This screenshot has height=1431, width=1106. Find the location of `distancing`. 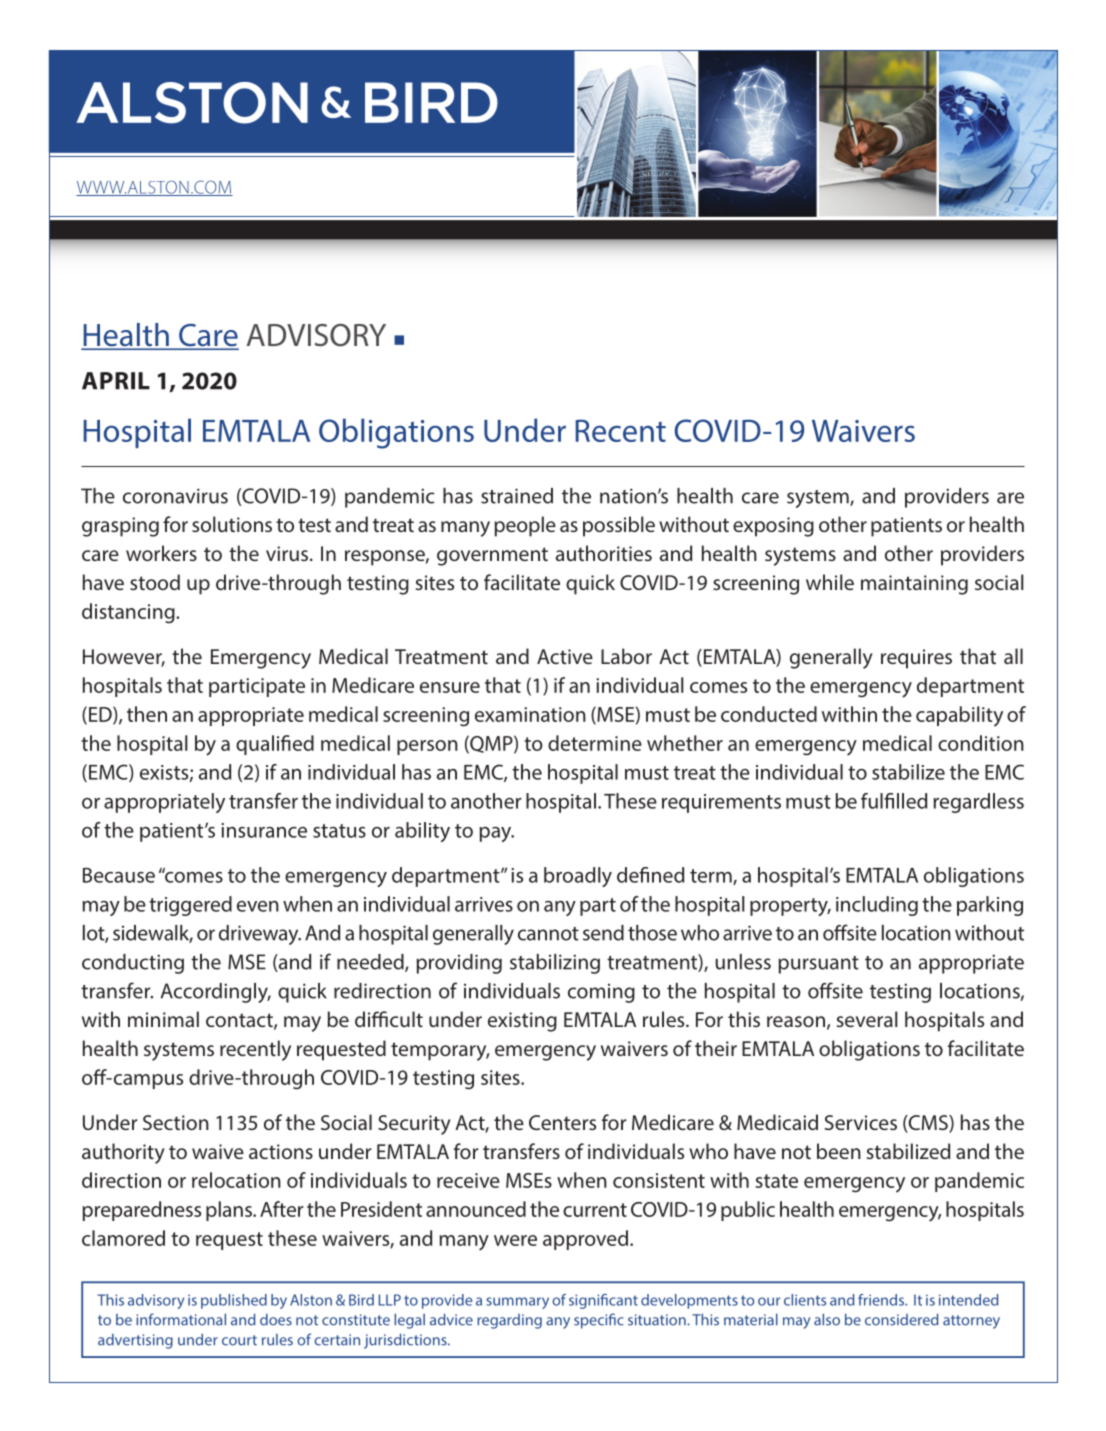

distancing is located at coordinates (129, 613).
